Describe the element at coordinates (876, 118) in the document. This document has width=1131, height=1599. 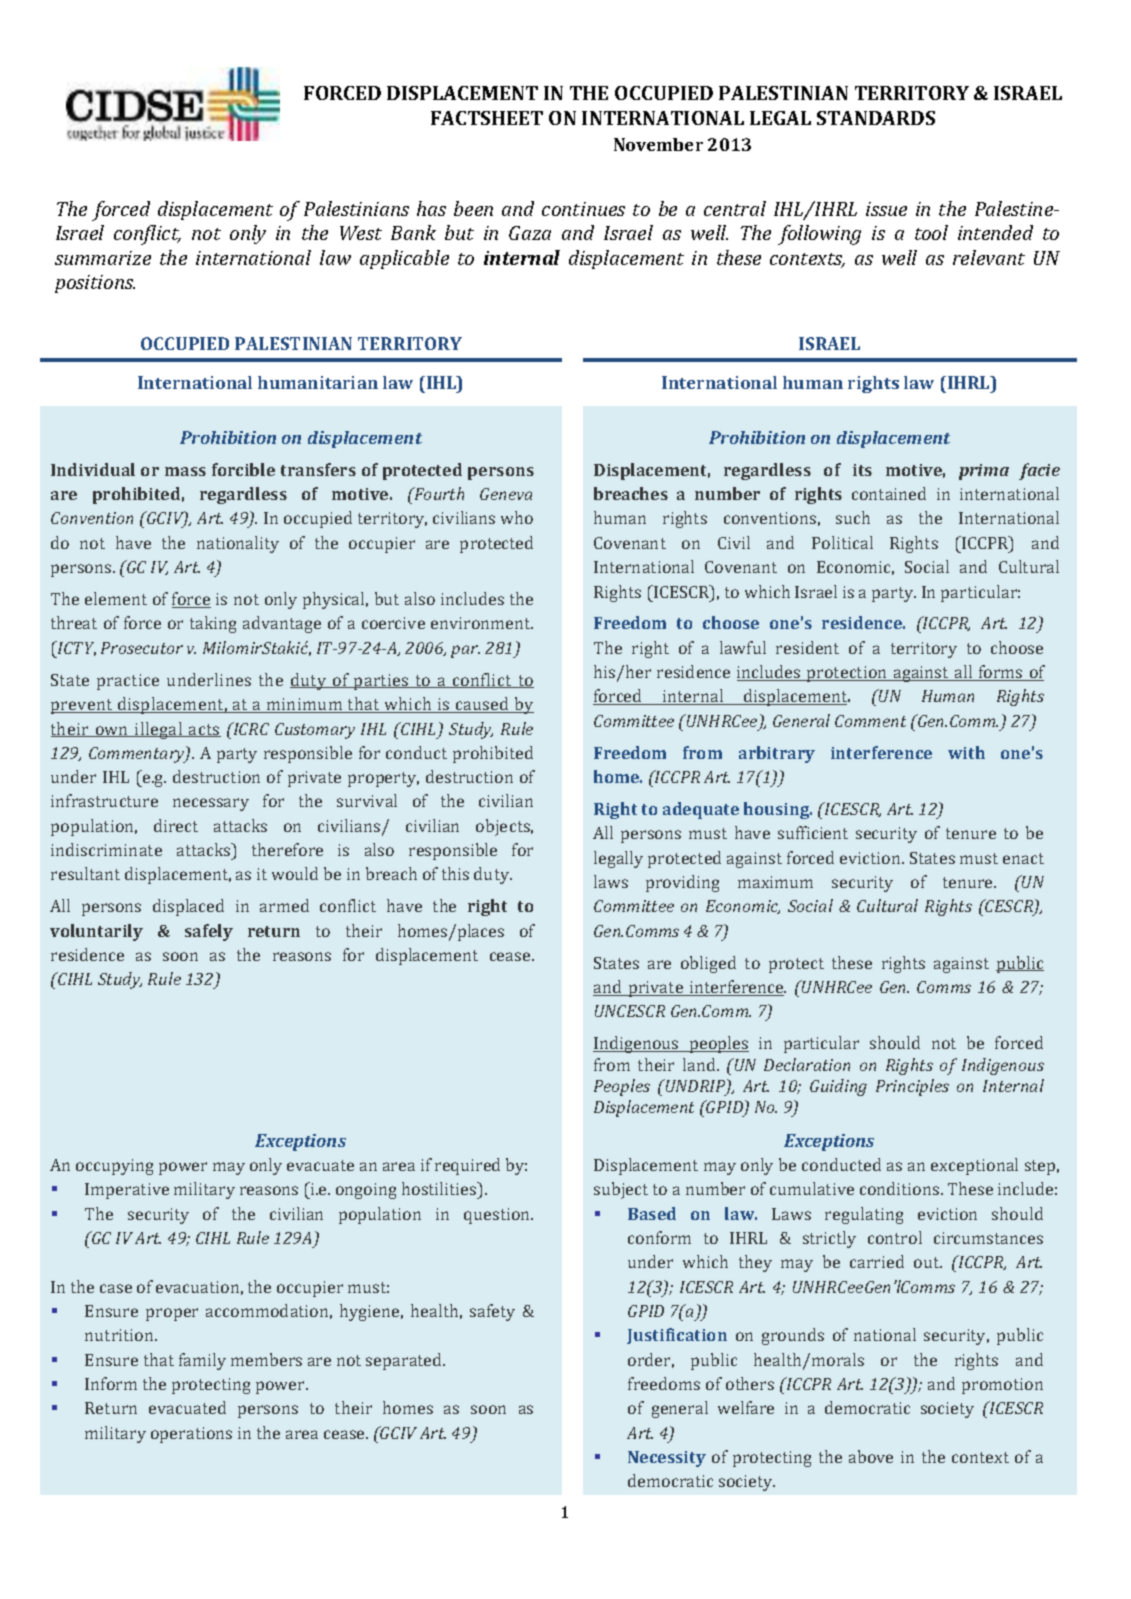
I see `STANDARDS` at that location.
